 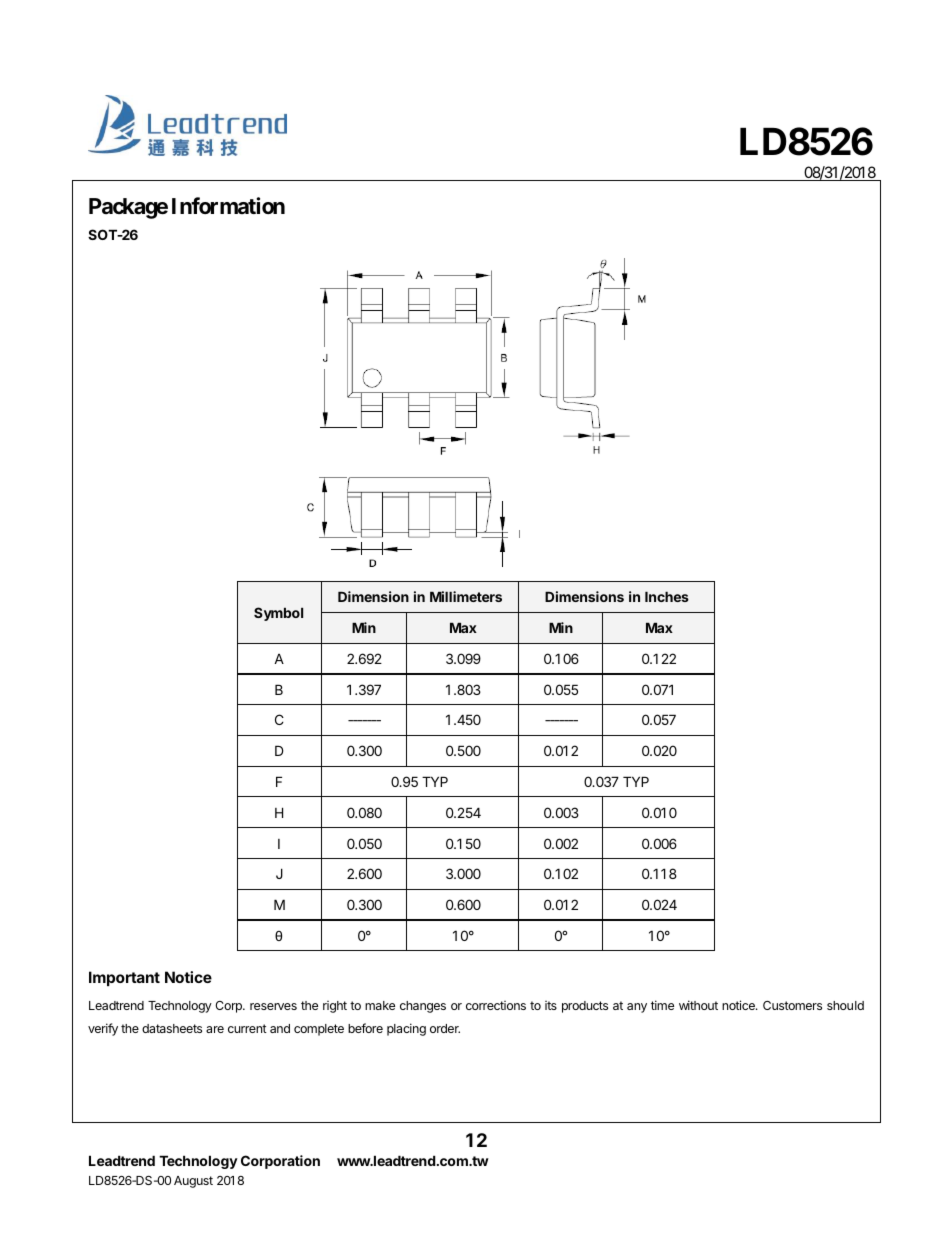 I want to click on Inches, so click(x=667, y=596).
